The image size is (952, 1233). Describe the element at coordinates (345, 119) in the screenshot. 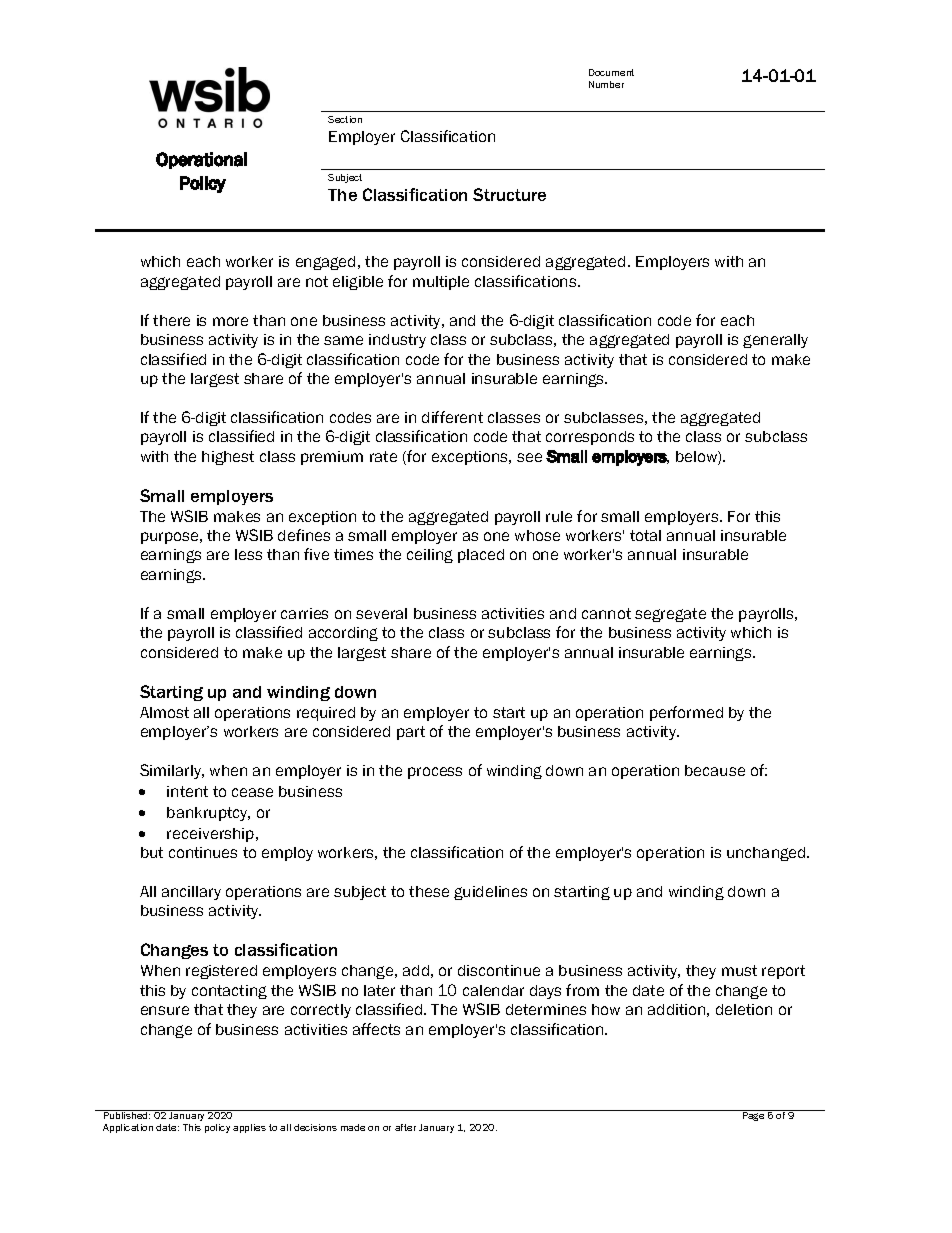

I see `Section` at that location.
